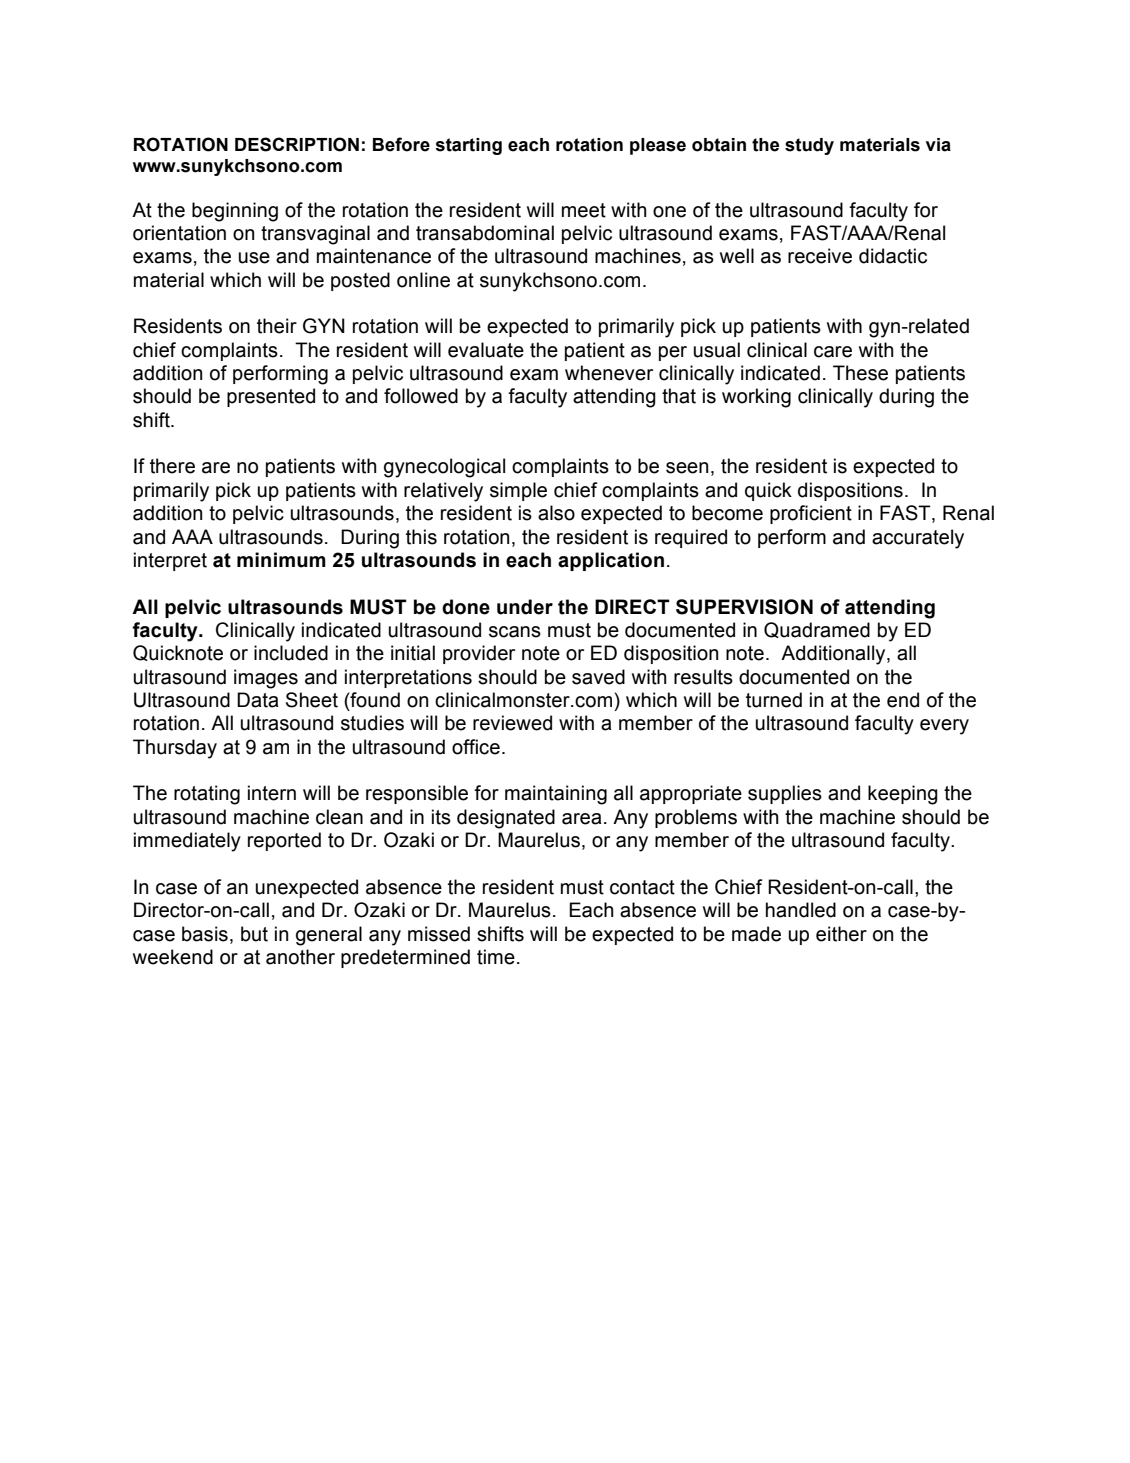 The width and height of the screenshot is (1130, 1463). Describe the element at coordinates (515, 632) in the screenshot. I see `scans` at that location.
